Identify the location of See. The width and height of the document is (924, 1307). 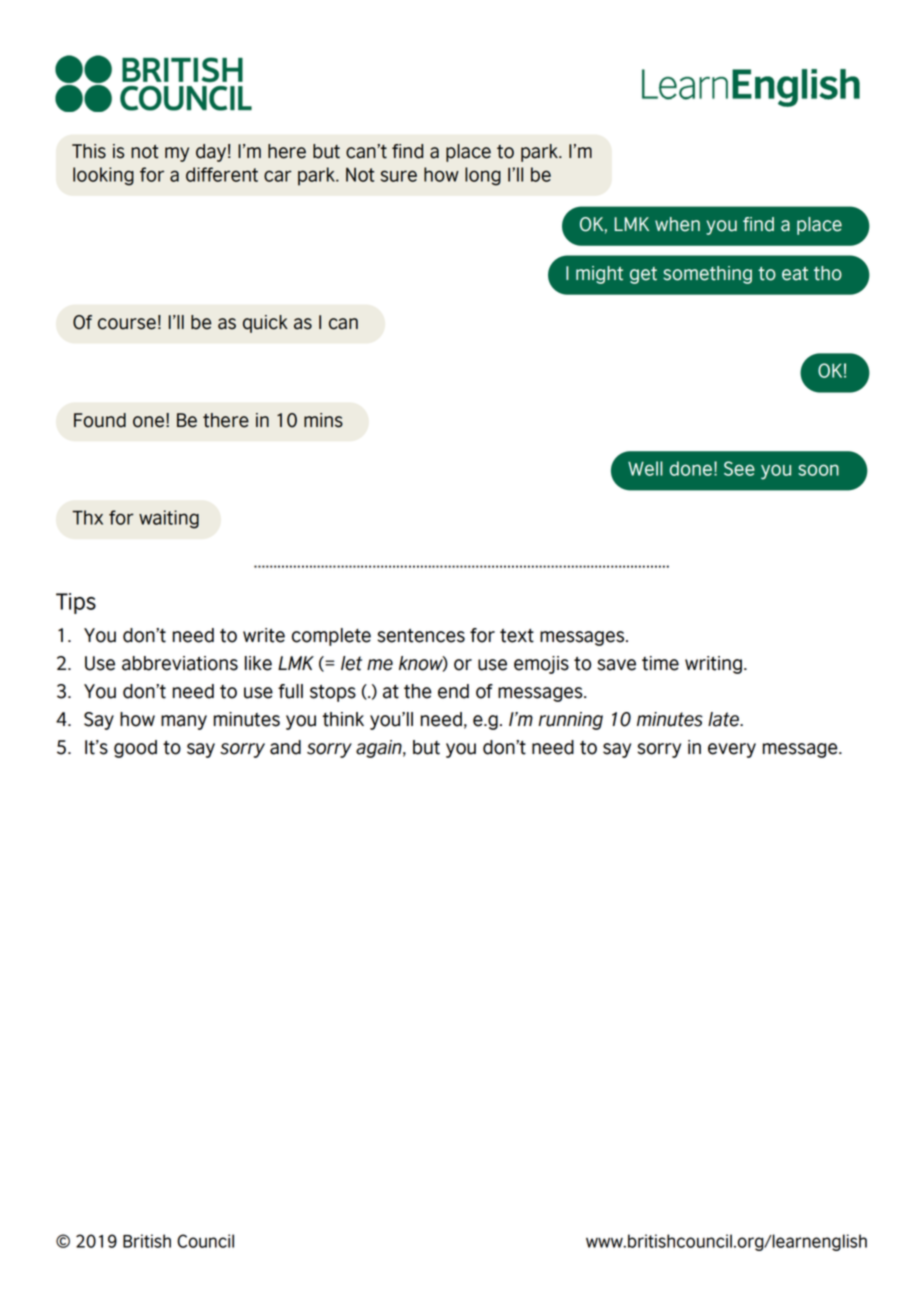
(739, 468).
